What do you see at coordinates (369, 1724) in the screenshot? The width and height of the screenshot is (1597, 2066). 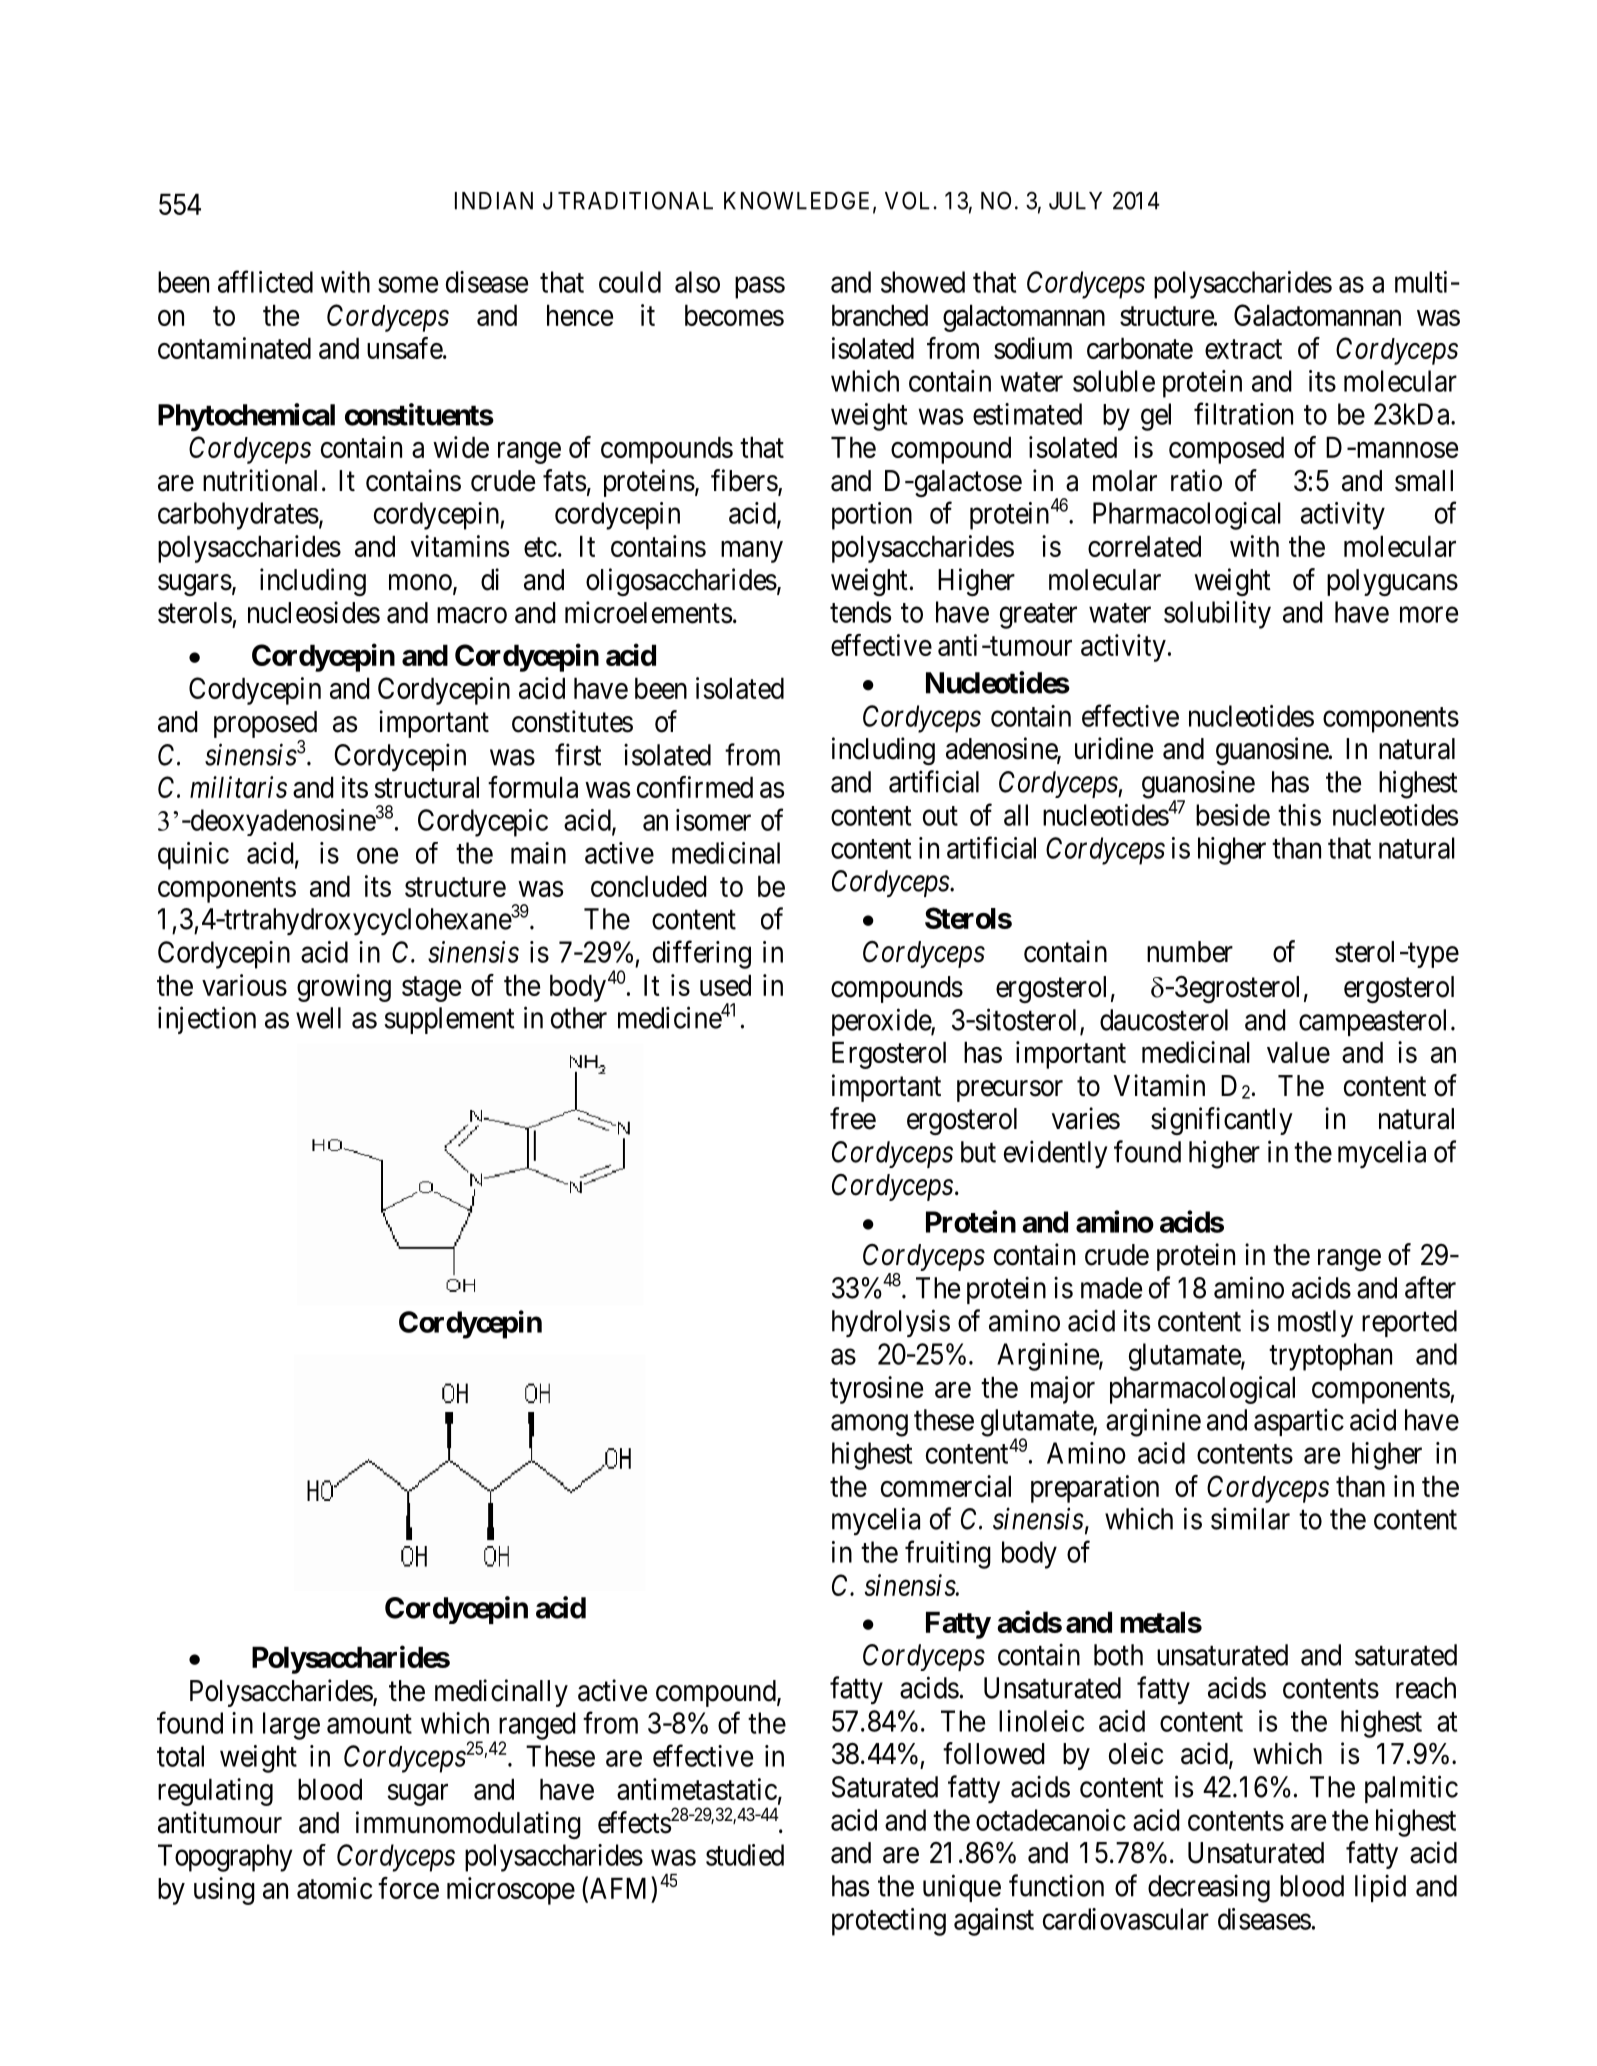 I see `amount` at bounding box center [369, 1724].
